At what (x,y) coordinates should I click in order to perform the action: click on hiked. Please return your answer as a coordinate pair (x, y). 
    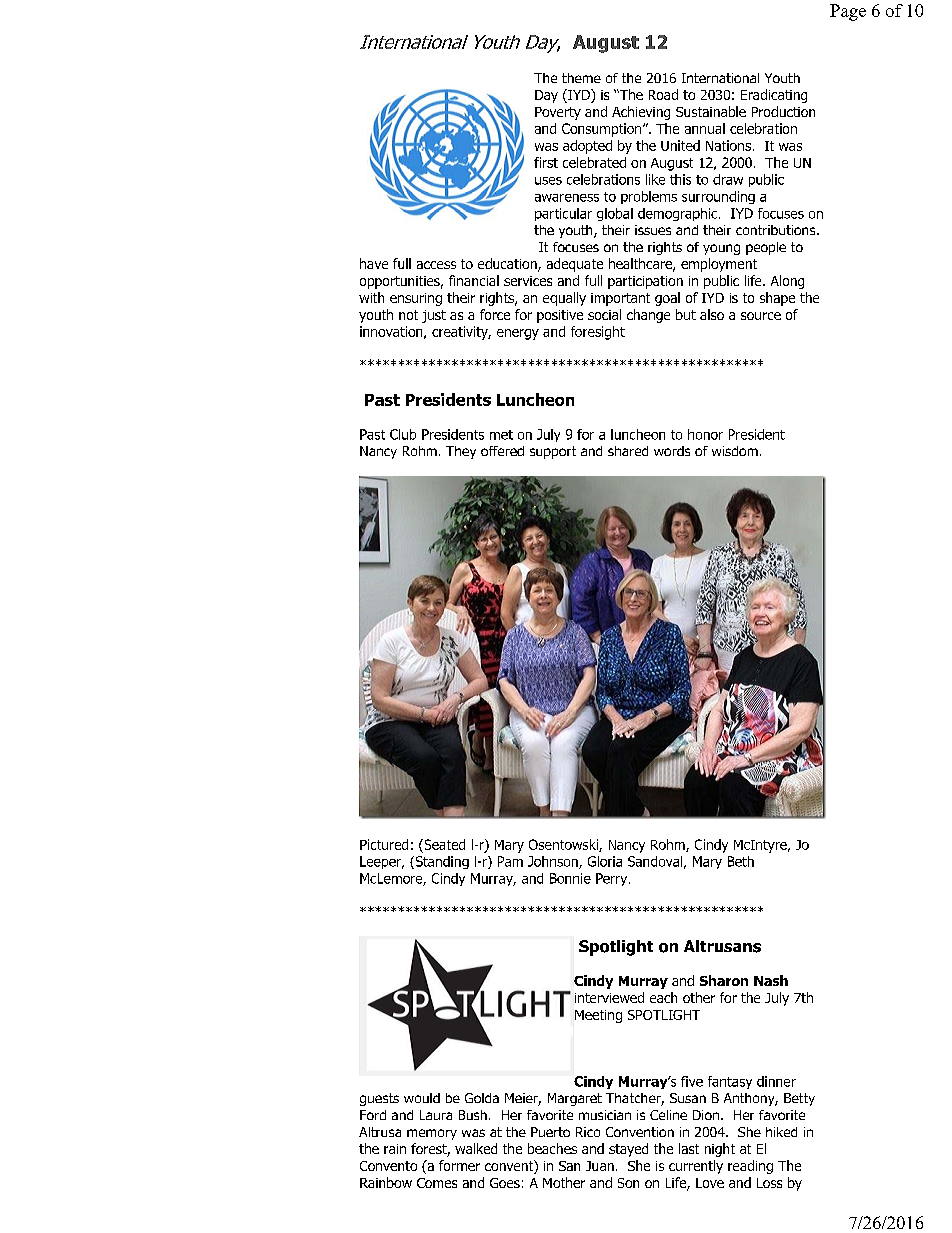
    Looking at the image, I should click on (781, 1132).
